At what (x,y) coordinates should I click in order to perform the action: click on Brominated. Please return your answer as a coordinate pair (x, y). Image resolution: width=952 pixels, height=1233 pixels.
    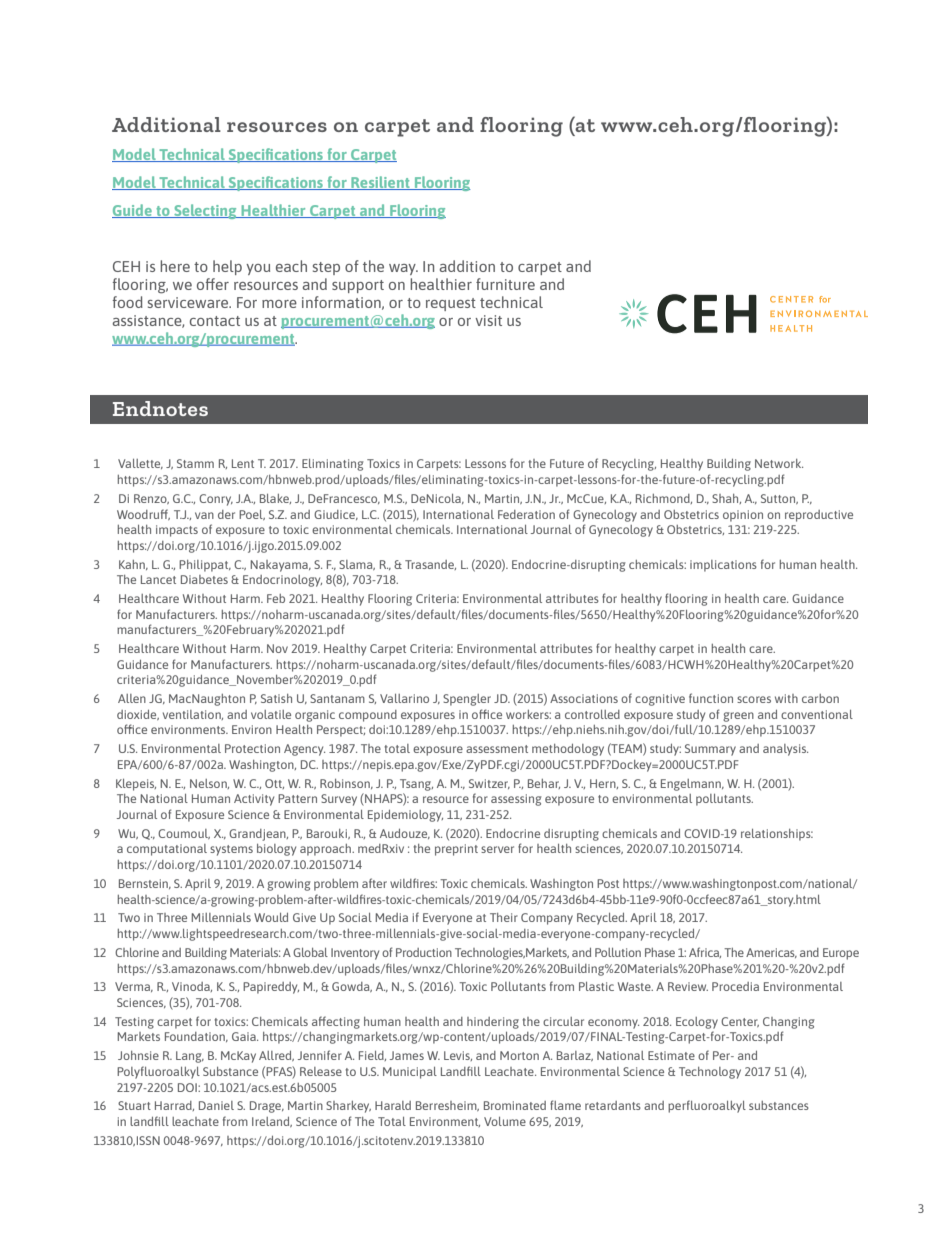
    Looking at the image, I should click on (515, 1105).
